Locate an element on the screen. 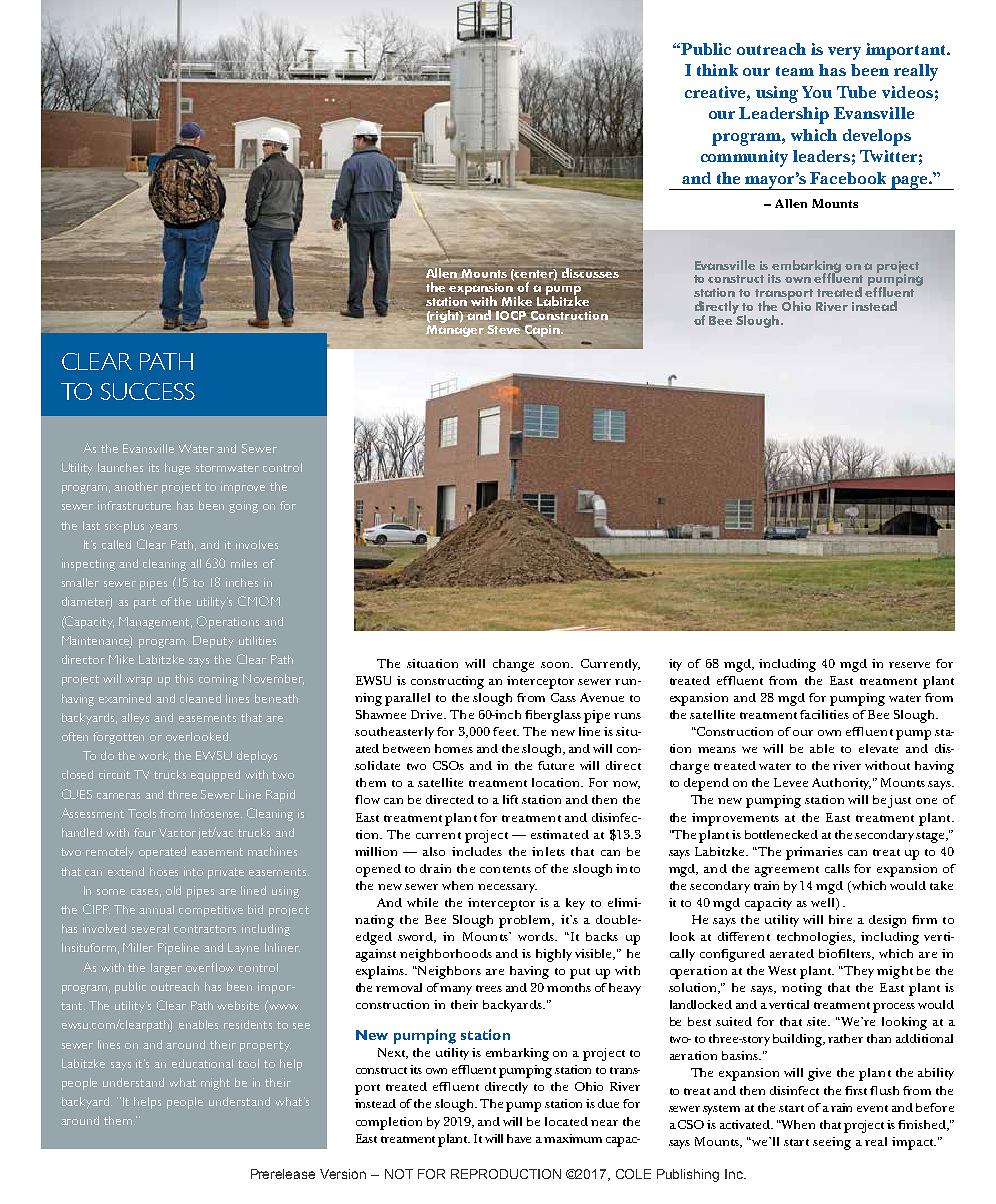 Image resolution: width=996 pixels, height=1204 pixels. Manager is located at coordinates (455, 329).
